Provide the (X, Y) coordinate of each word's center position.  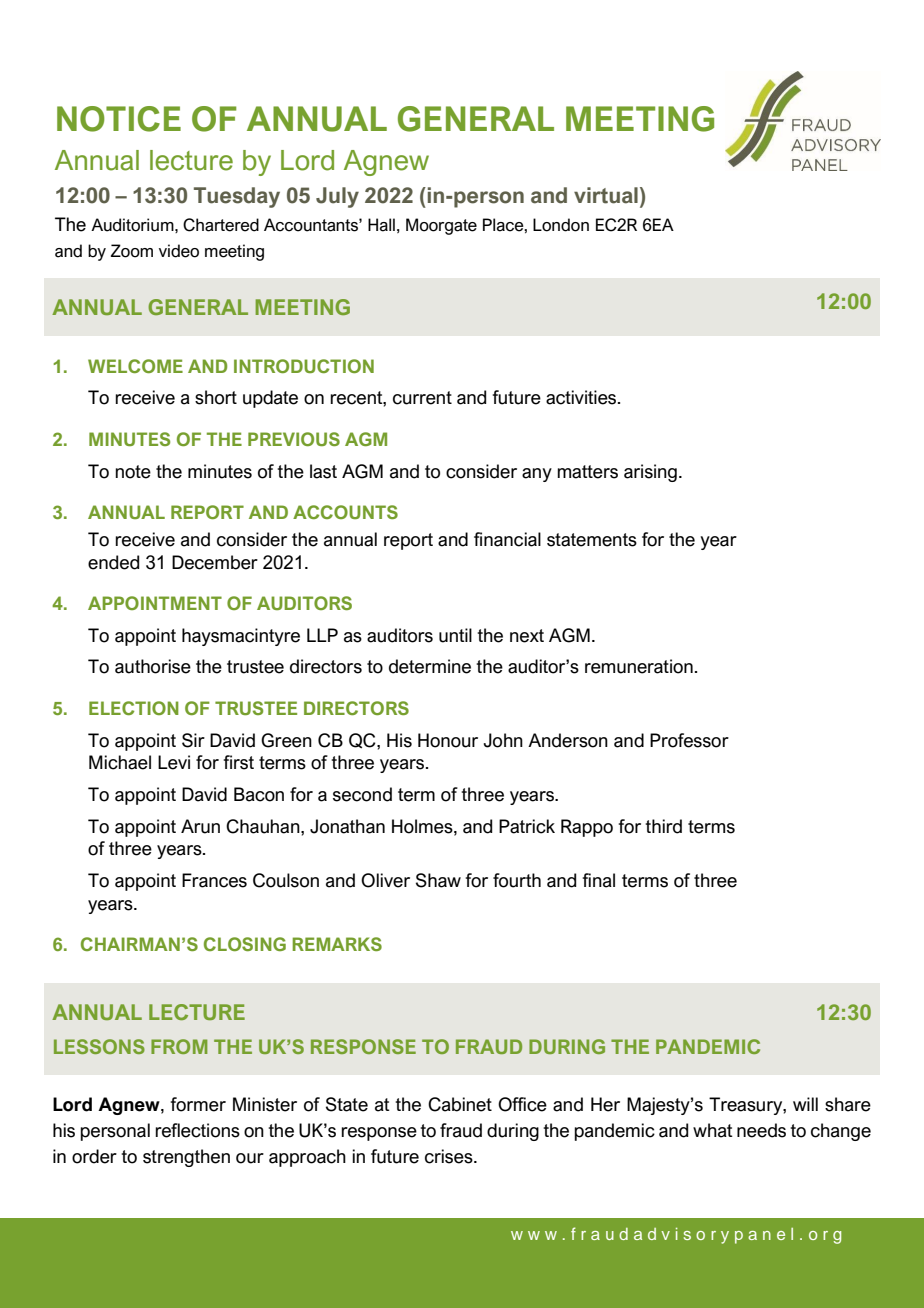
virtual (606, 195)
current (422, 398)
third (663, 826)
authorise (153, 666)
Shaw (438, 880)
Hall (381, 225)
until (455, 635)
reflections (197, 1130)
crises (450, 1156)
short (216, 397)
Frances (214, 880)
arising (650, 473)
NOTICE (119, 119)
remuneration (639, 666)
